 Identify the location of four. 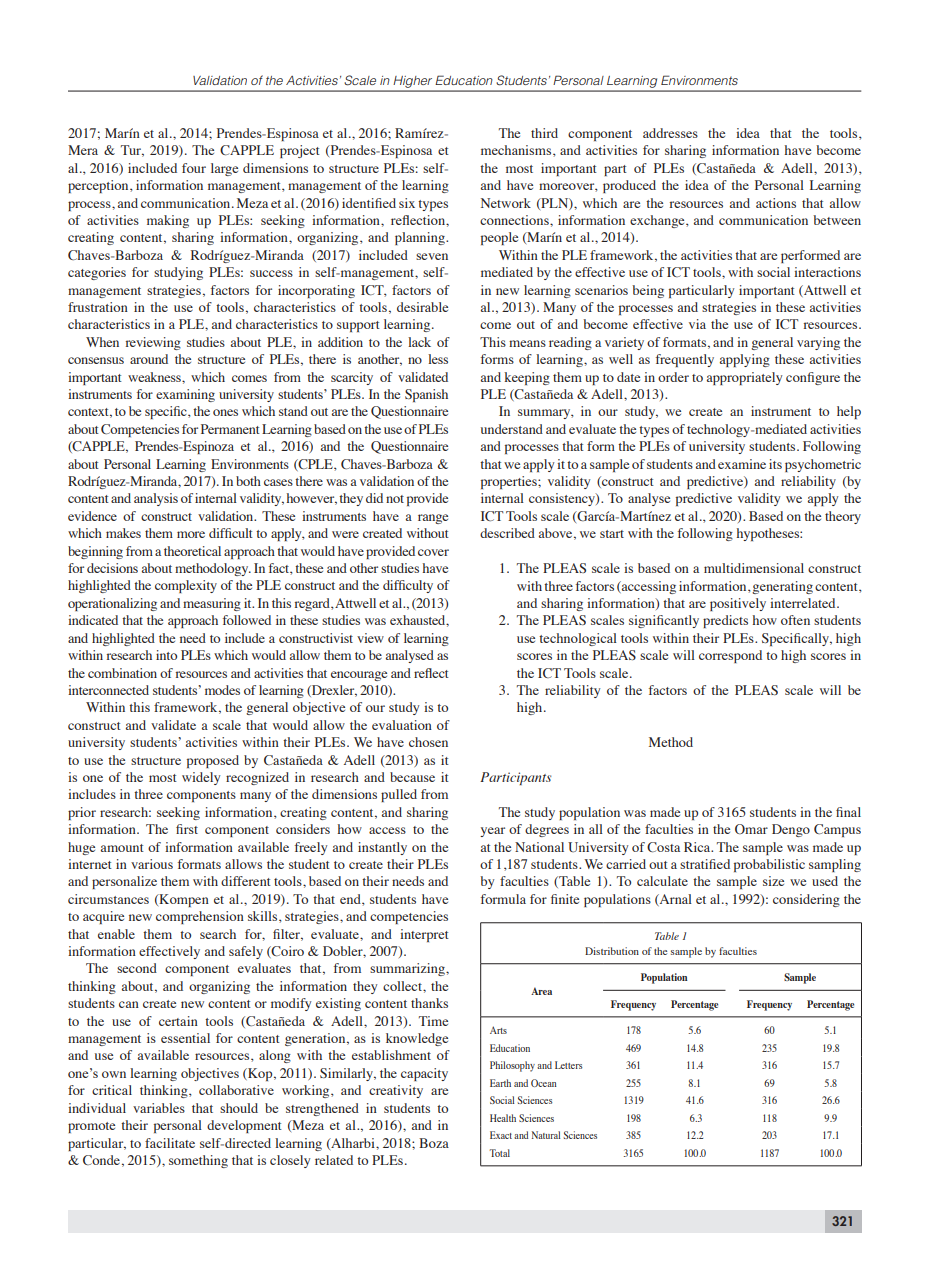
(194, 168).
